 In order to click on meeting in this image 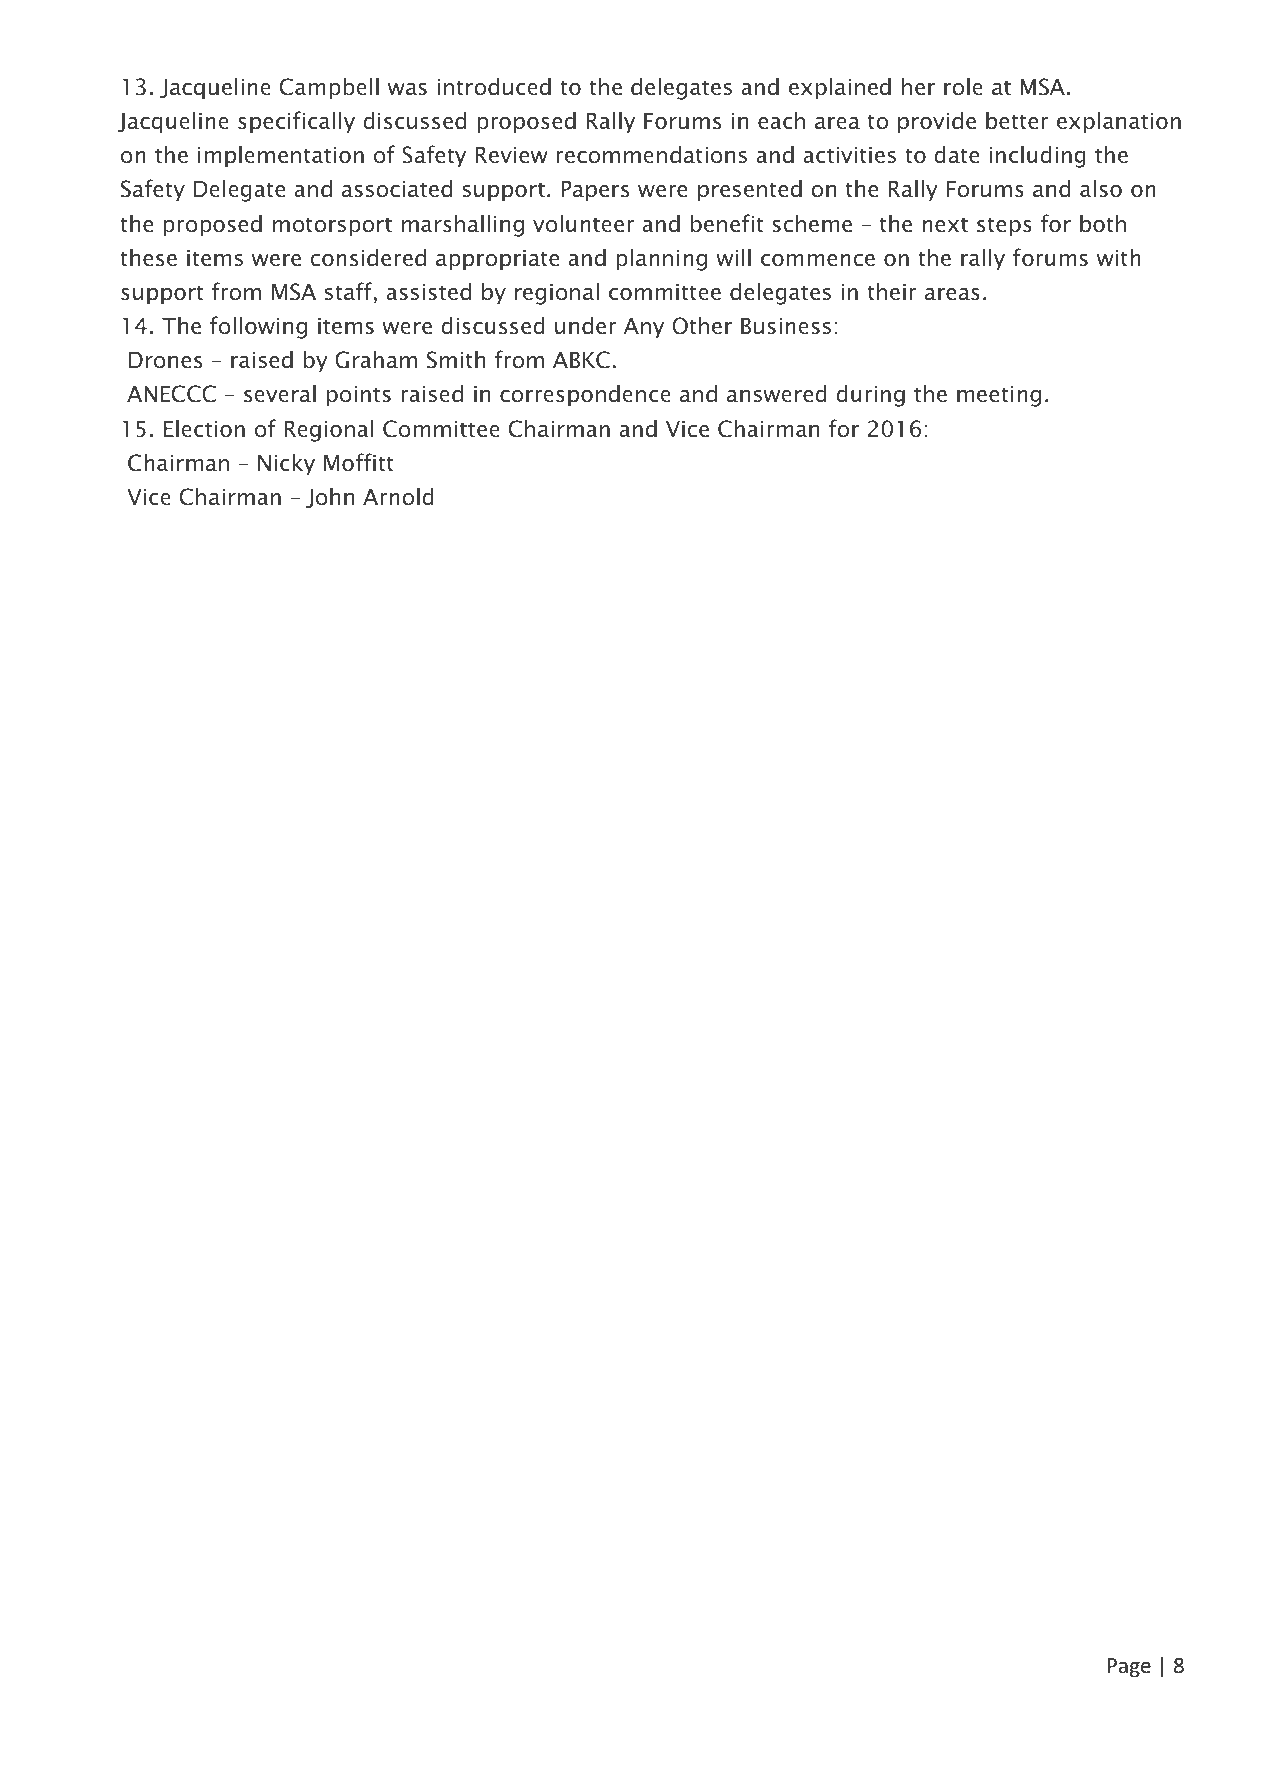, I will do `click(999, 396)`.
